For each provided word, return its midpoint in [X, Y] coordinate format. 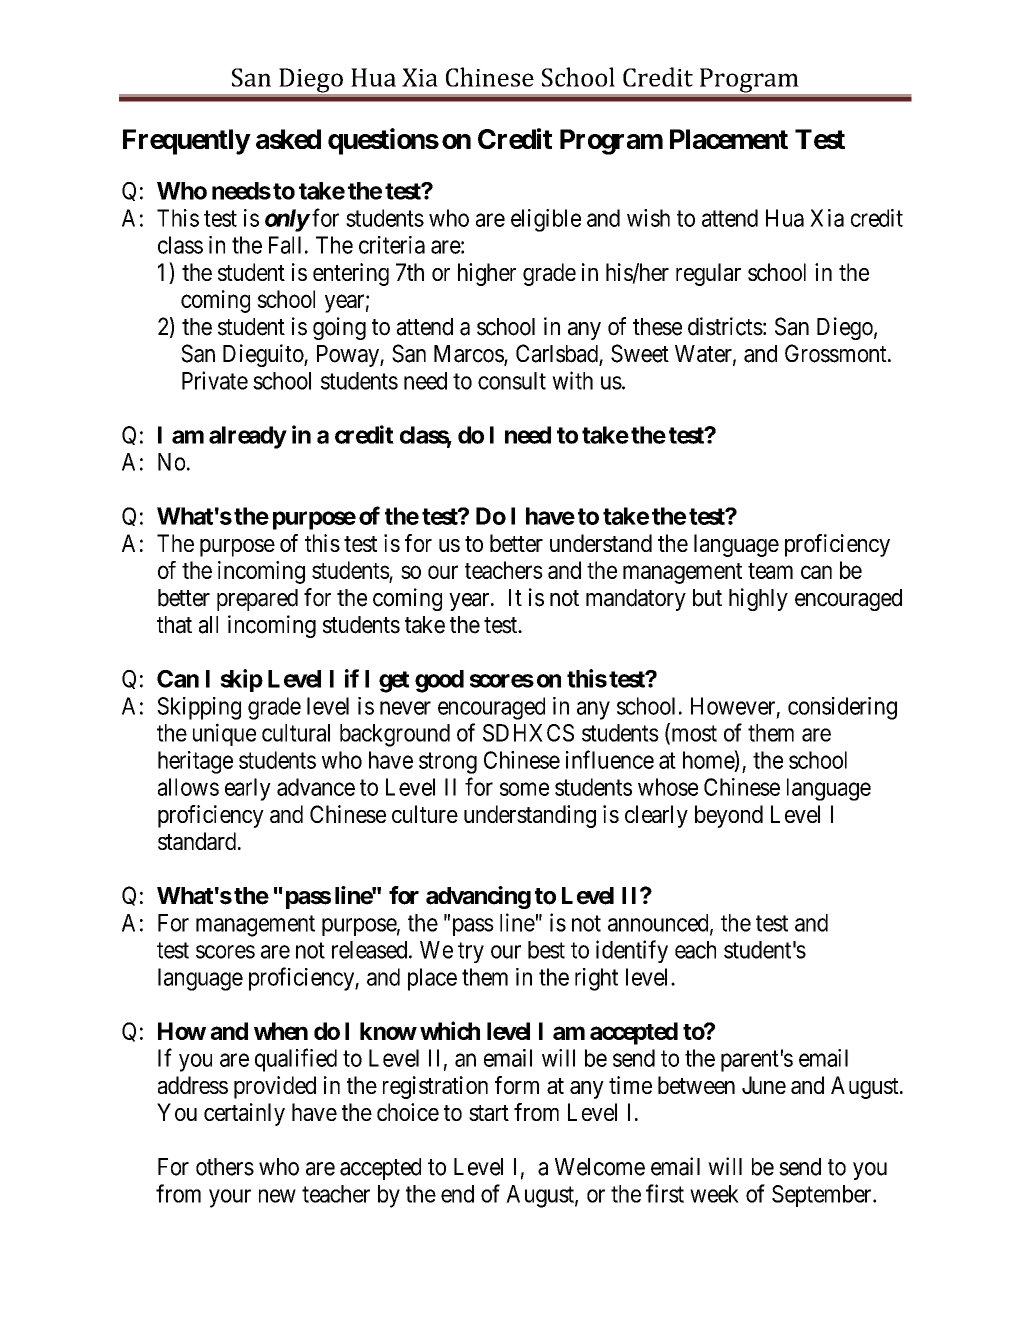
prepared [257, 600]
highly [758, 599]
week [714, 1194]
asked [288, 139]
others [225, 1167]
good [439, 681]
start [489, 1113]
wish [648, 218]
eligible [546, 220]
